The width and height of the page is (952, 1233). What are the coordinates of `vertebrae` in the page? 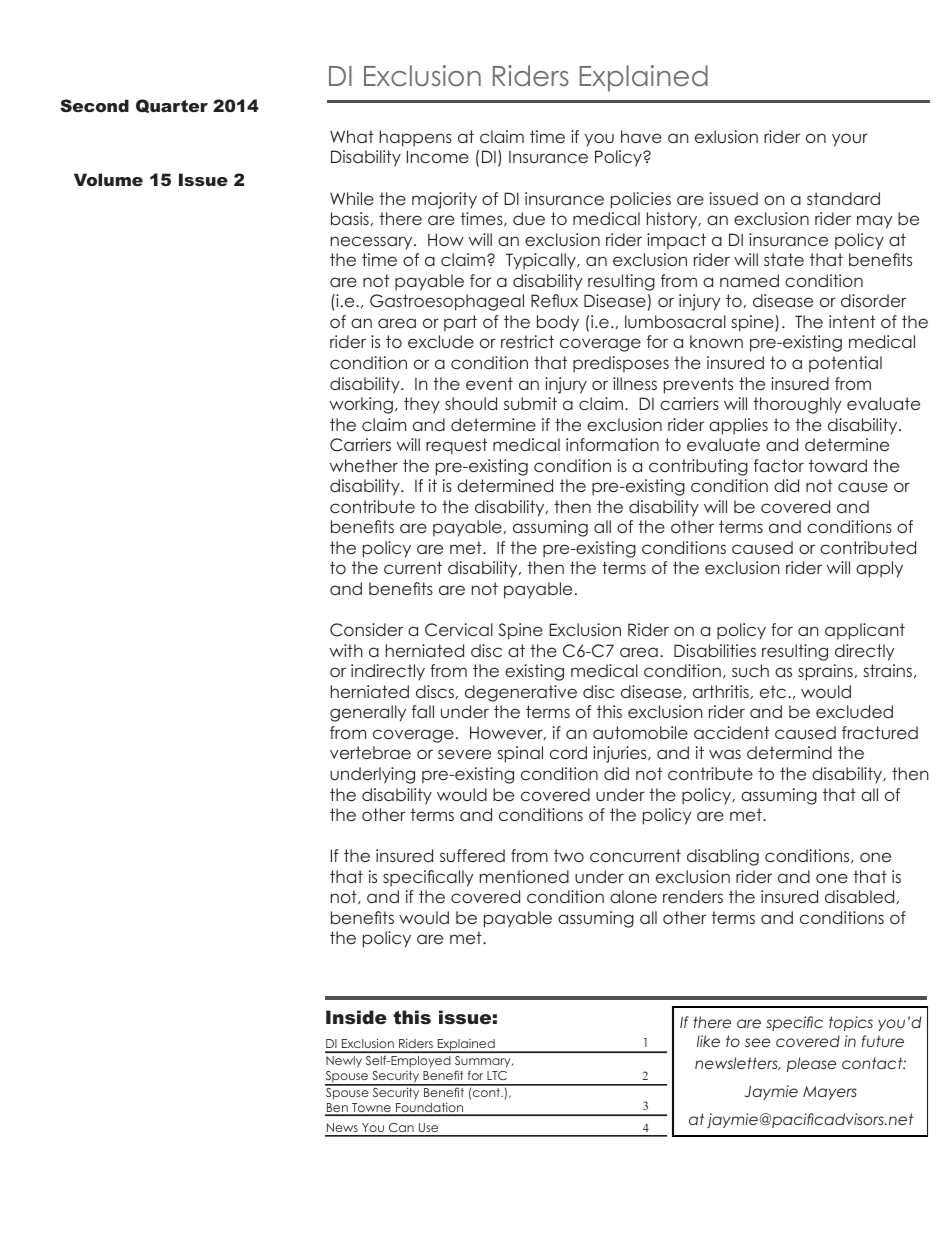 It's located at (370, 752).
